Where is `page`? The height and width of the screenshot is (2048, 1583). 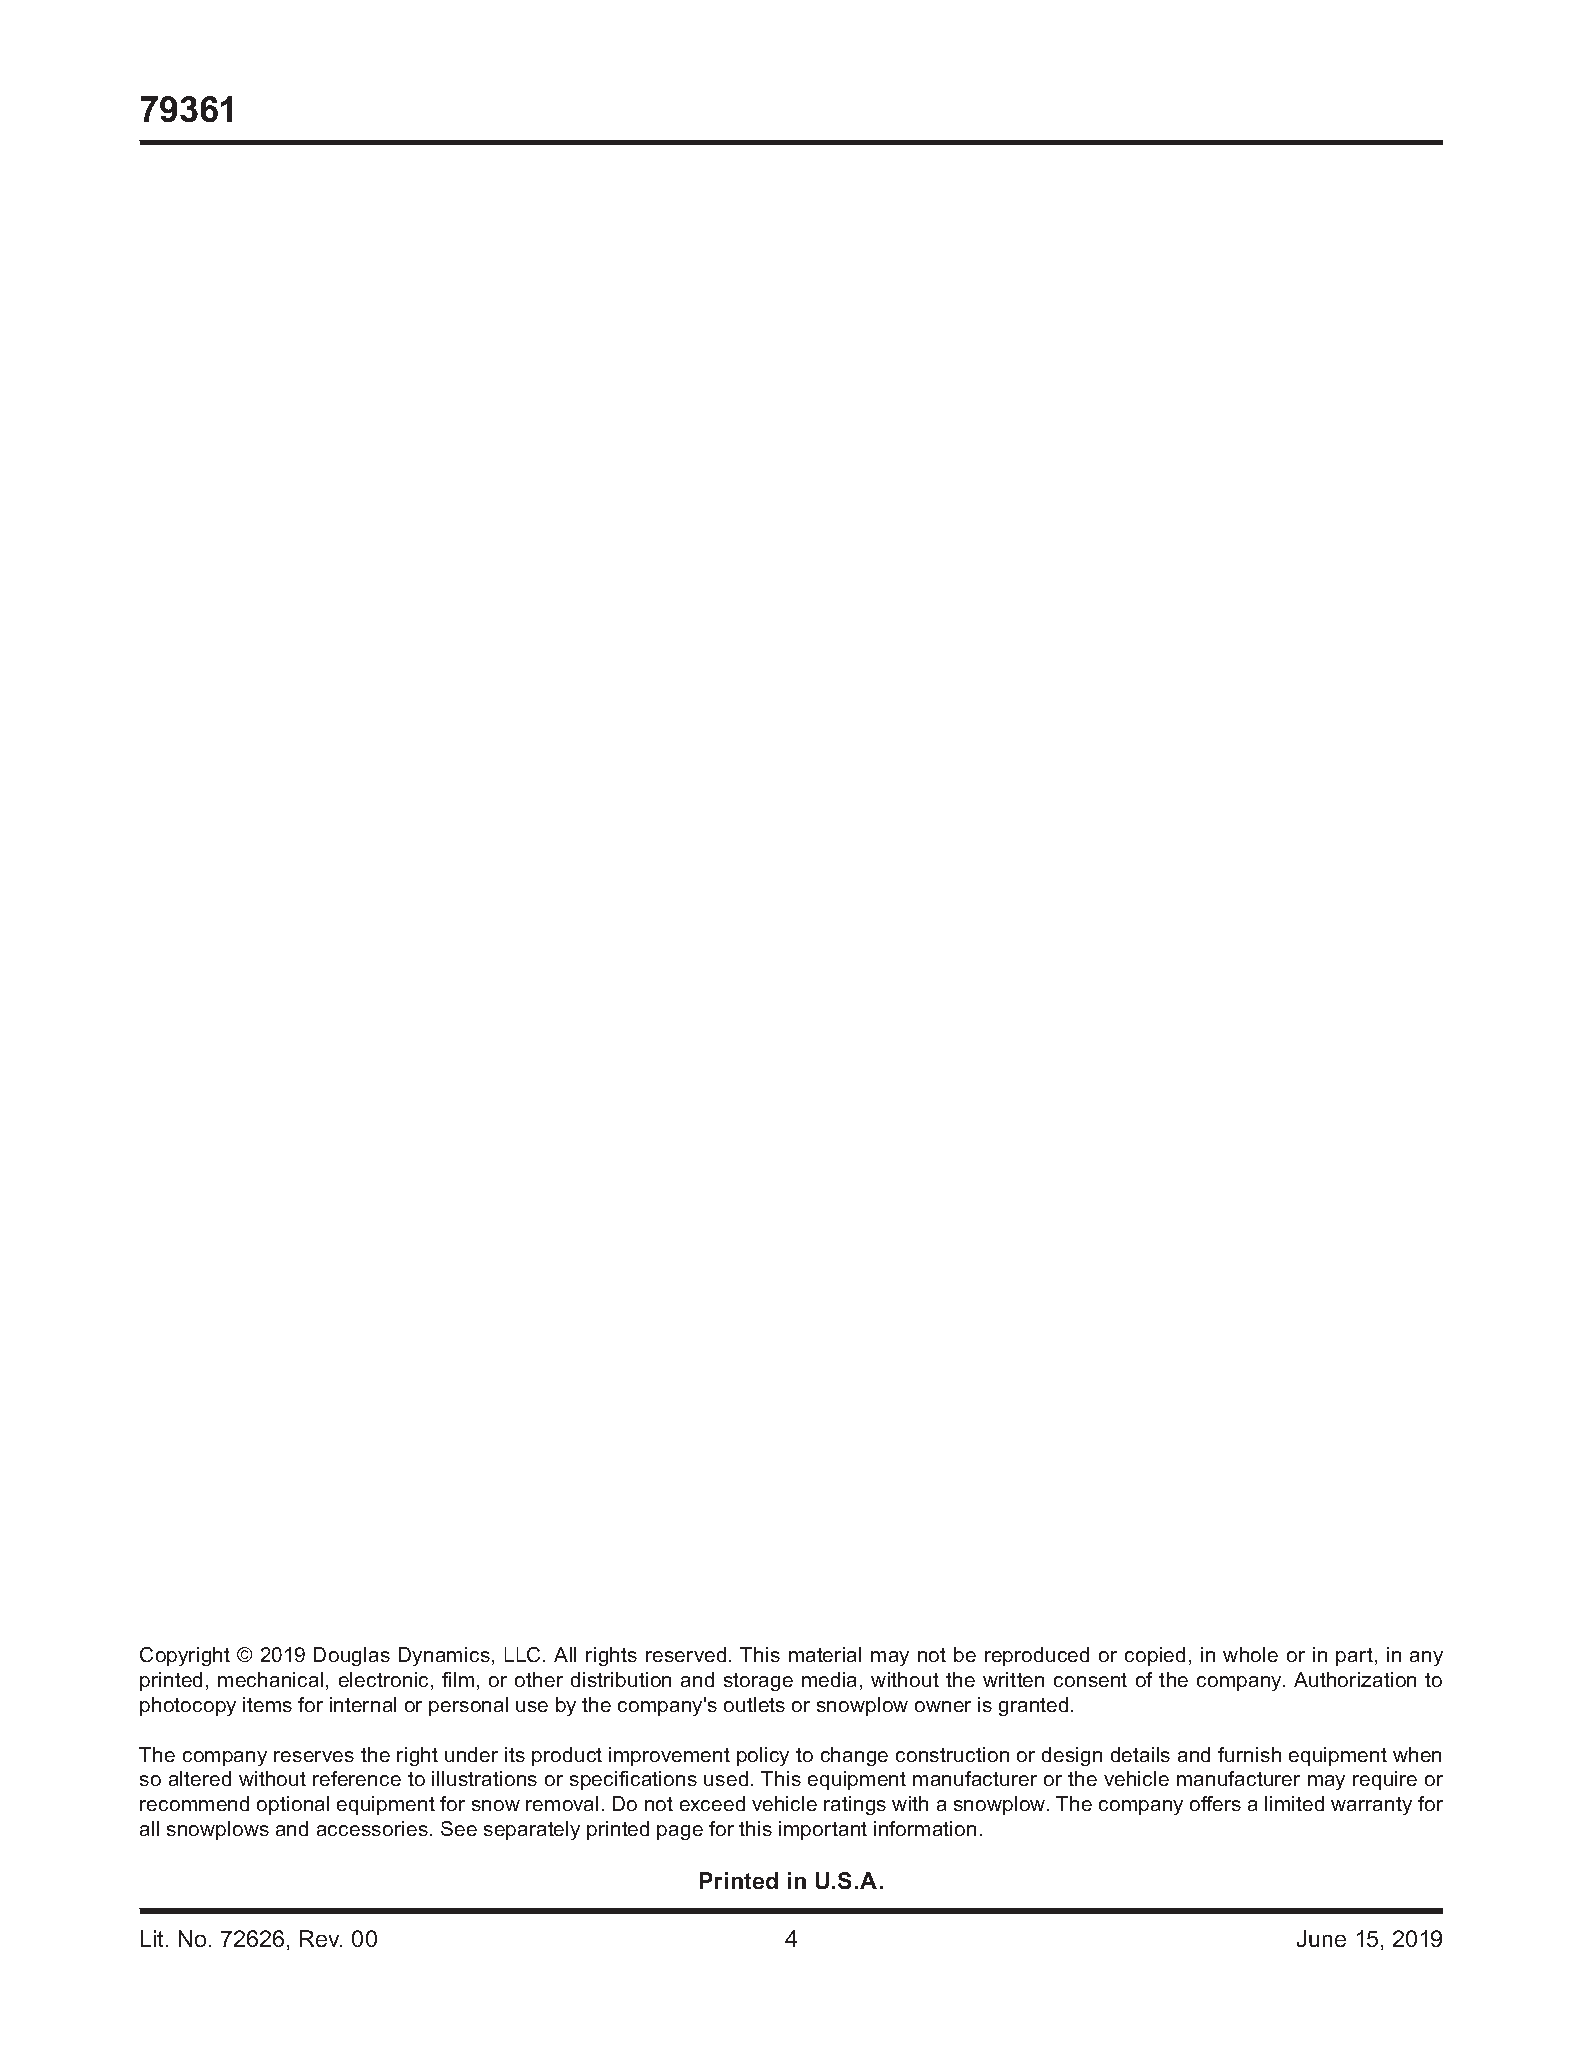 page is located at coordinates (680, 1832).
